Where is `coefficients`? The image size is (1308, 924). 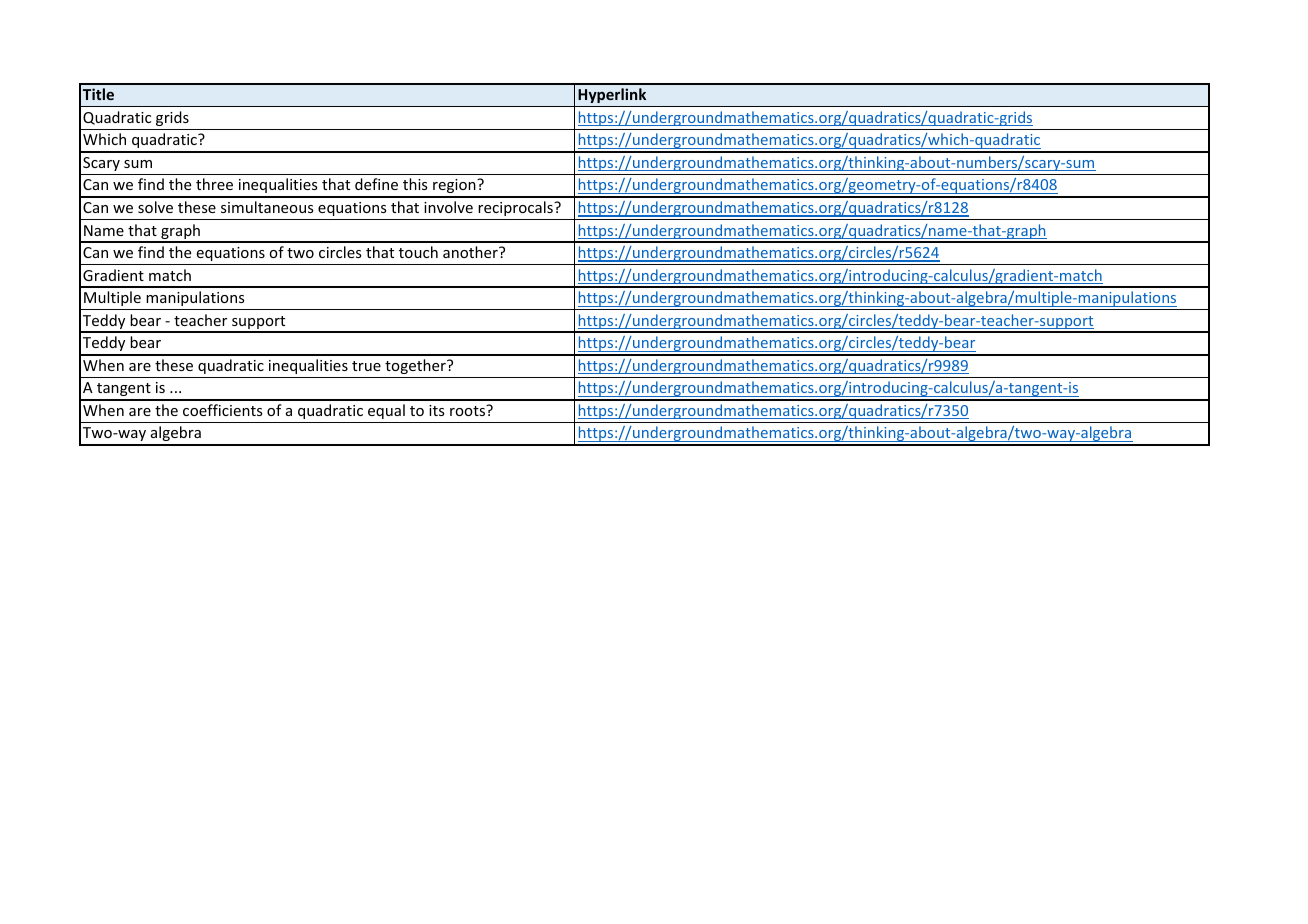
coefficients is located at coordinates (222, 410).
